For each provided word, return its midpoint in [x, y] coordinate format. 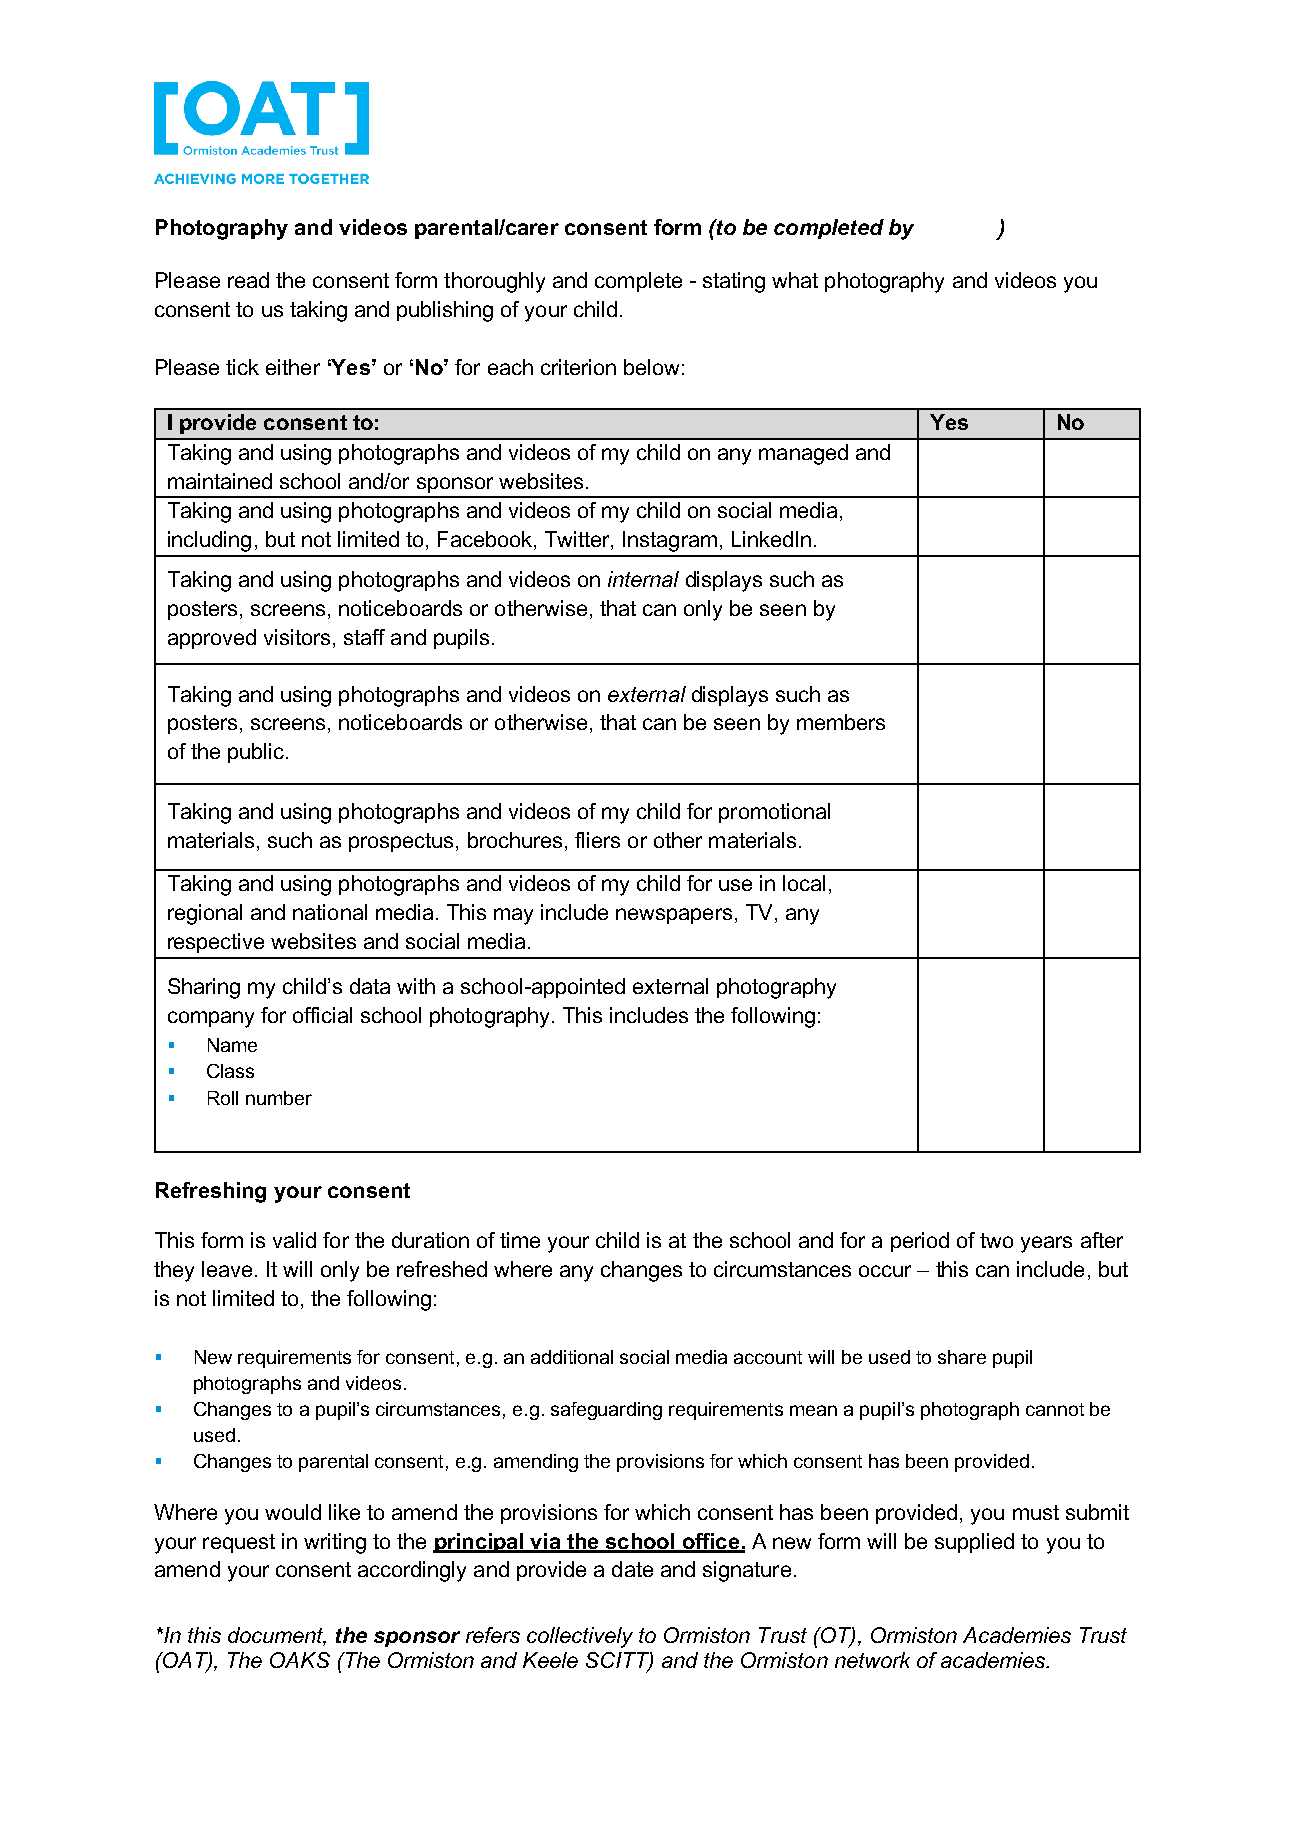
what [795, 280]
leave [227, 1269]
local [804, 883]
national [330, 912]
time [520, 1240]
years [1046, 1244]
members [841, 722]
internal [643, 579]
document [277, 1636]
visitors [297, 637]
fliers [597, 840]
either [293, 367]
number [279, 1098]
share [962, 1357]
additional [572, 1357]
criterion [578, 367]
